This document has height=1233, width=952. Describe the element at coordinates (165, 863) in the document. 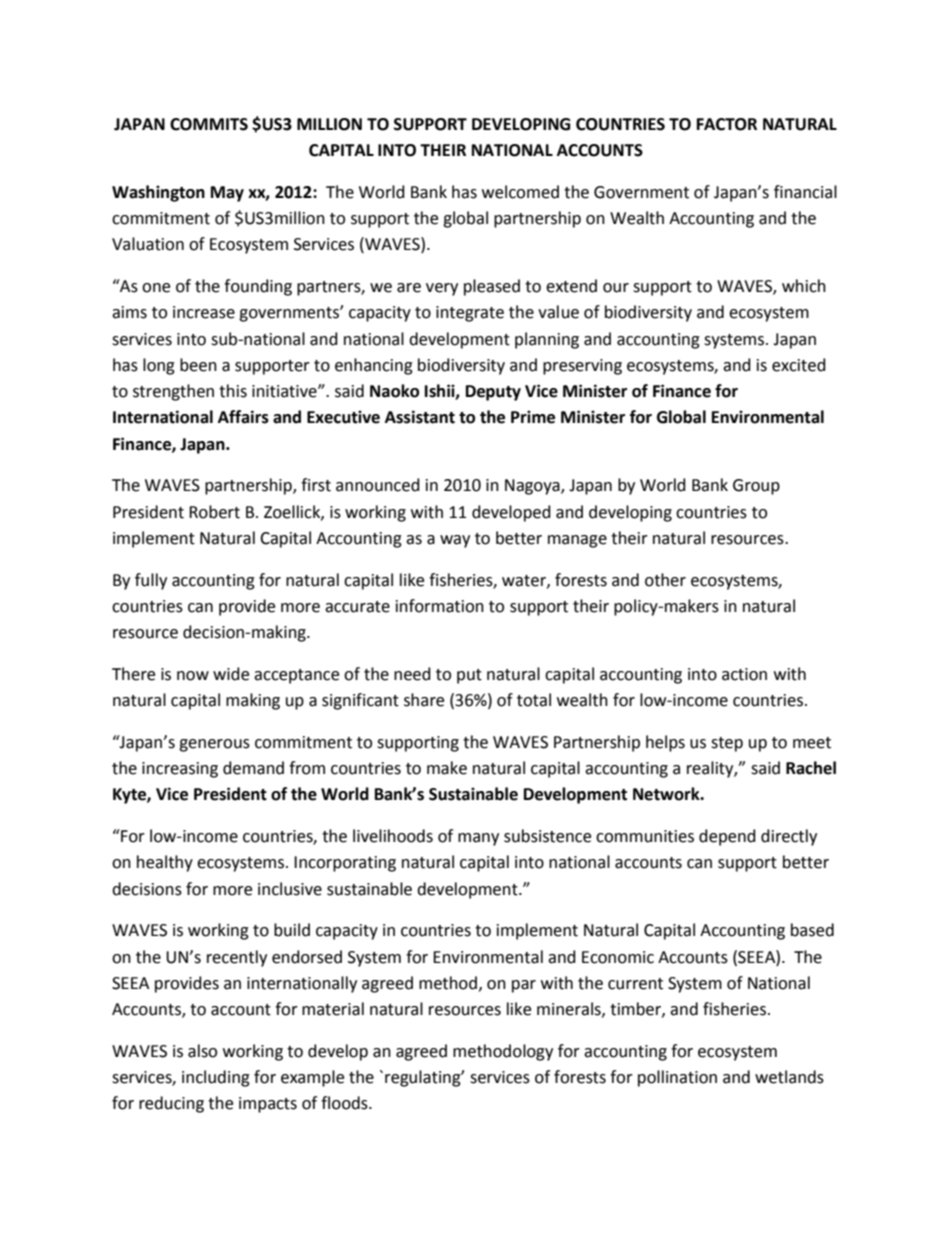

I see `healthy` at that location.
